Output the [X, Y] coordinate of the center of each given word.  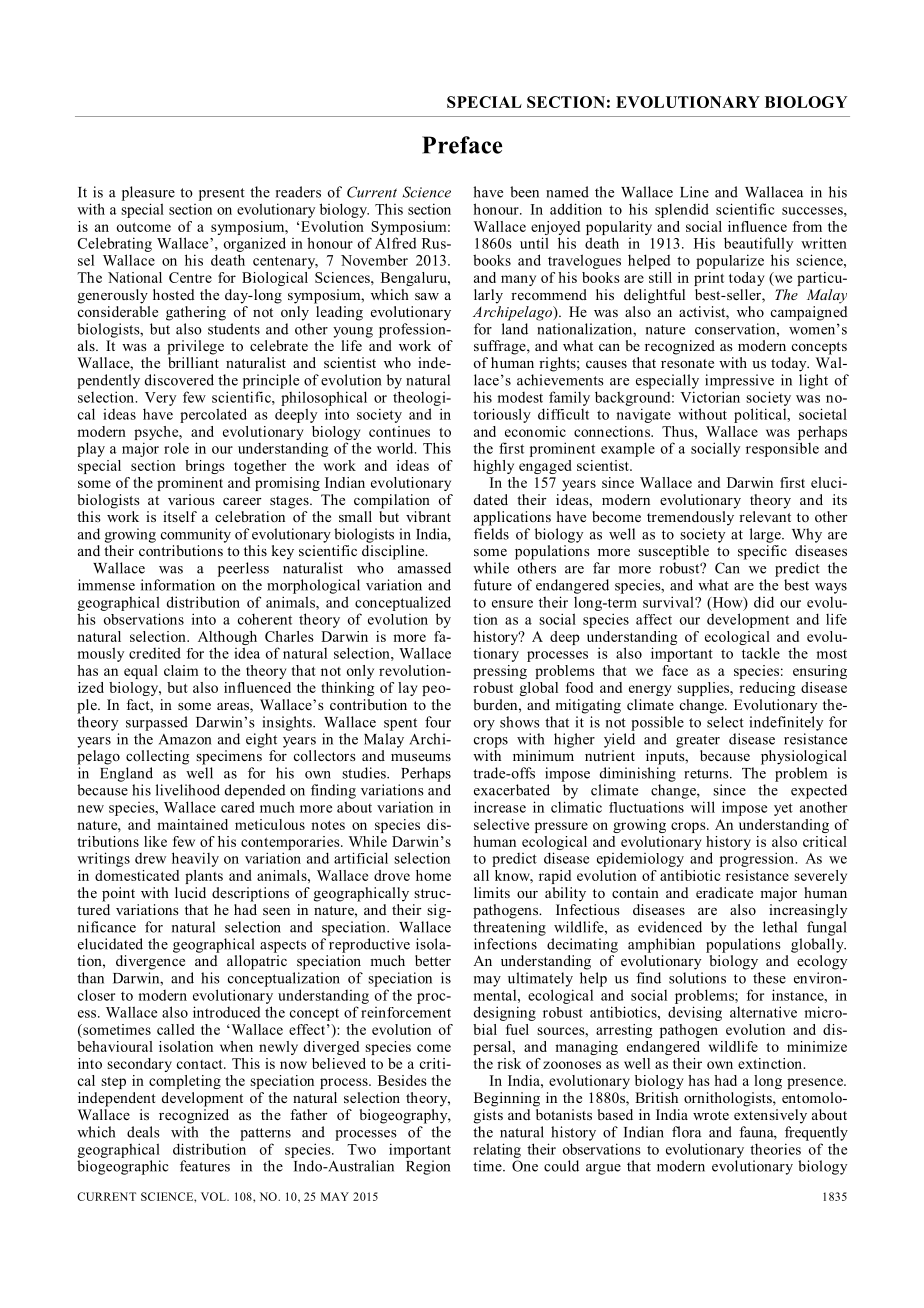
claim [181, 670]
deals [143, 1132]
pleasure [148, 193]
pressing [500, 672]
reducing [767, 689]
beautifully [758, 244]
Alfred [395, 243]
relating [497, 1150]
